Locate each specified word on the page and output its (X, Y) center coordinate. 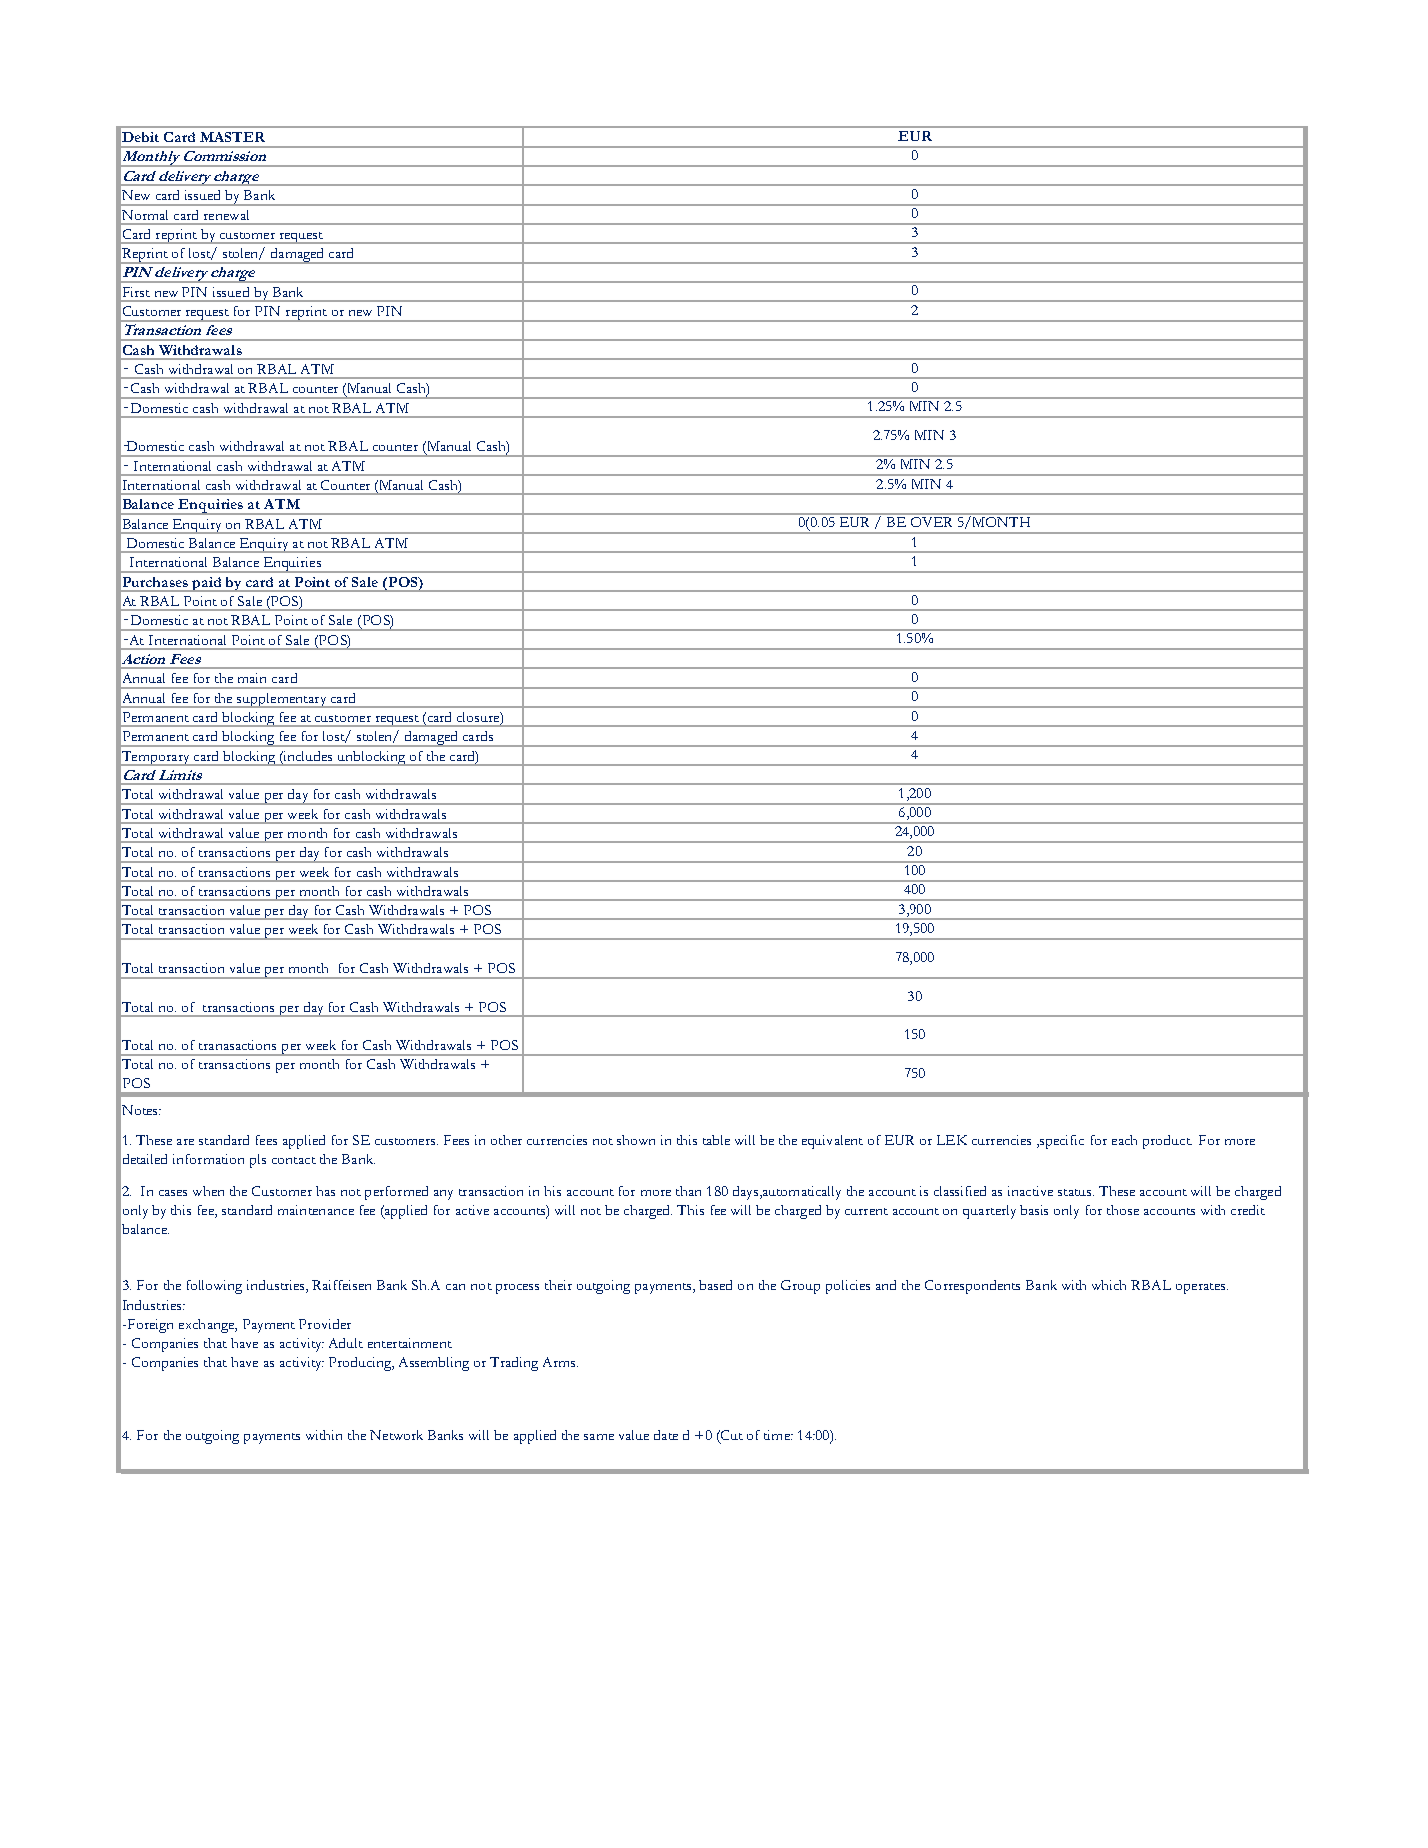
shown (636, 1140)
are (185, 1142)
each (1124, 1140)
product (1167, 1142)
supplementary (282, 700)
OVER (931, 522)
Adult (346, 1343)
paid (207, 584)
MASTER (232, 137)
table (716, 1140)
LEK (952, 1140)
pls (258, 1161)
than (688, 1191)
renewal (226, 215)
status (1076, 1192)
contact (294, 1160)
